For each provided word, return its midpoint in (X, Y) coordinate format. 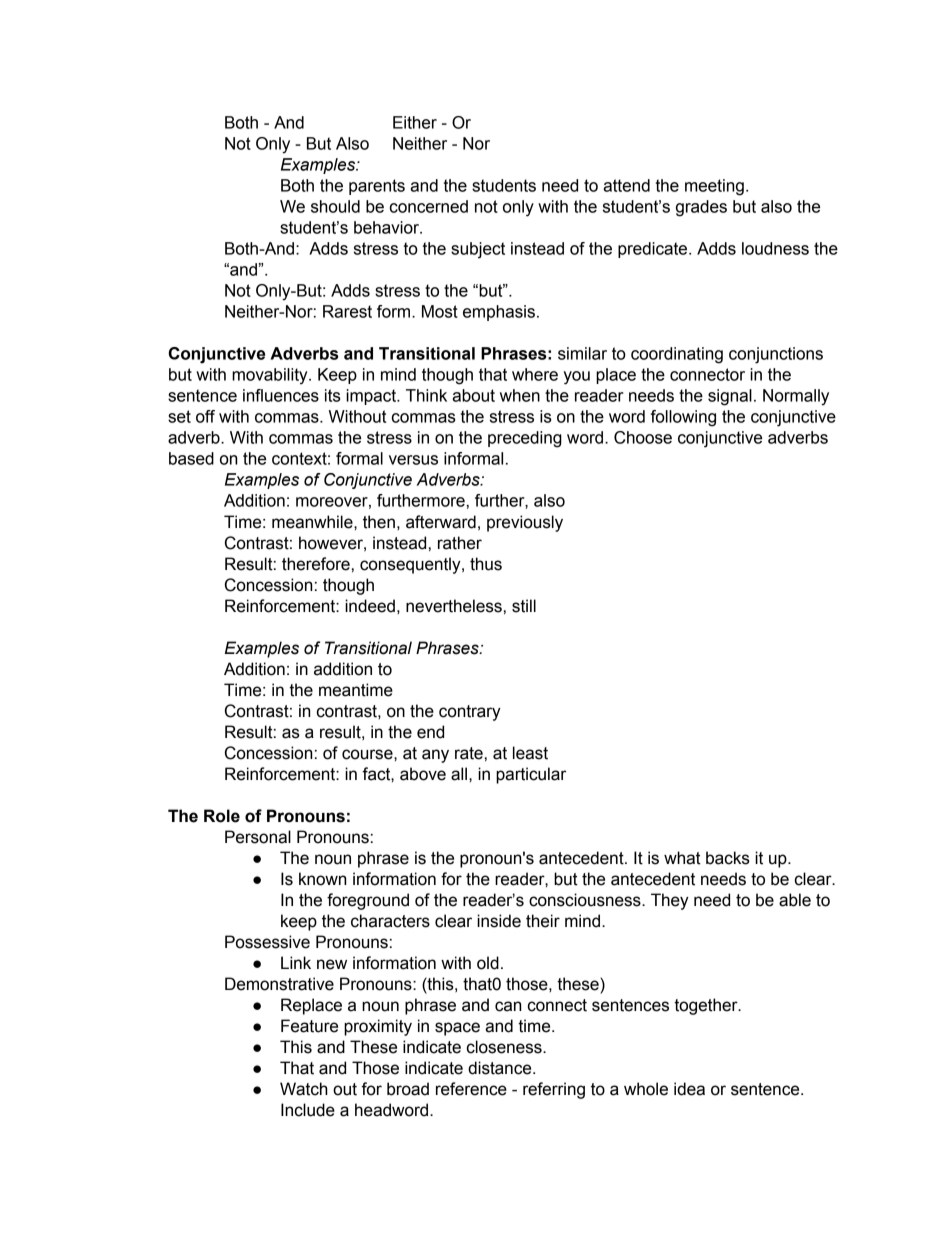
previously (525, 523)
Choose (643, 437)
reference (471, 1089)
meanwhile (313, 522)
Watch (304, 1089)
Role (222, 816)
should (335, 206)
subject (478, 250)
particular (531, 775)
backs (728, 858)
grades (701, 208)
